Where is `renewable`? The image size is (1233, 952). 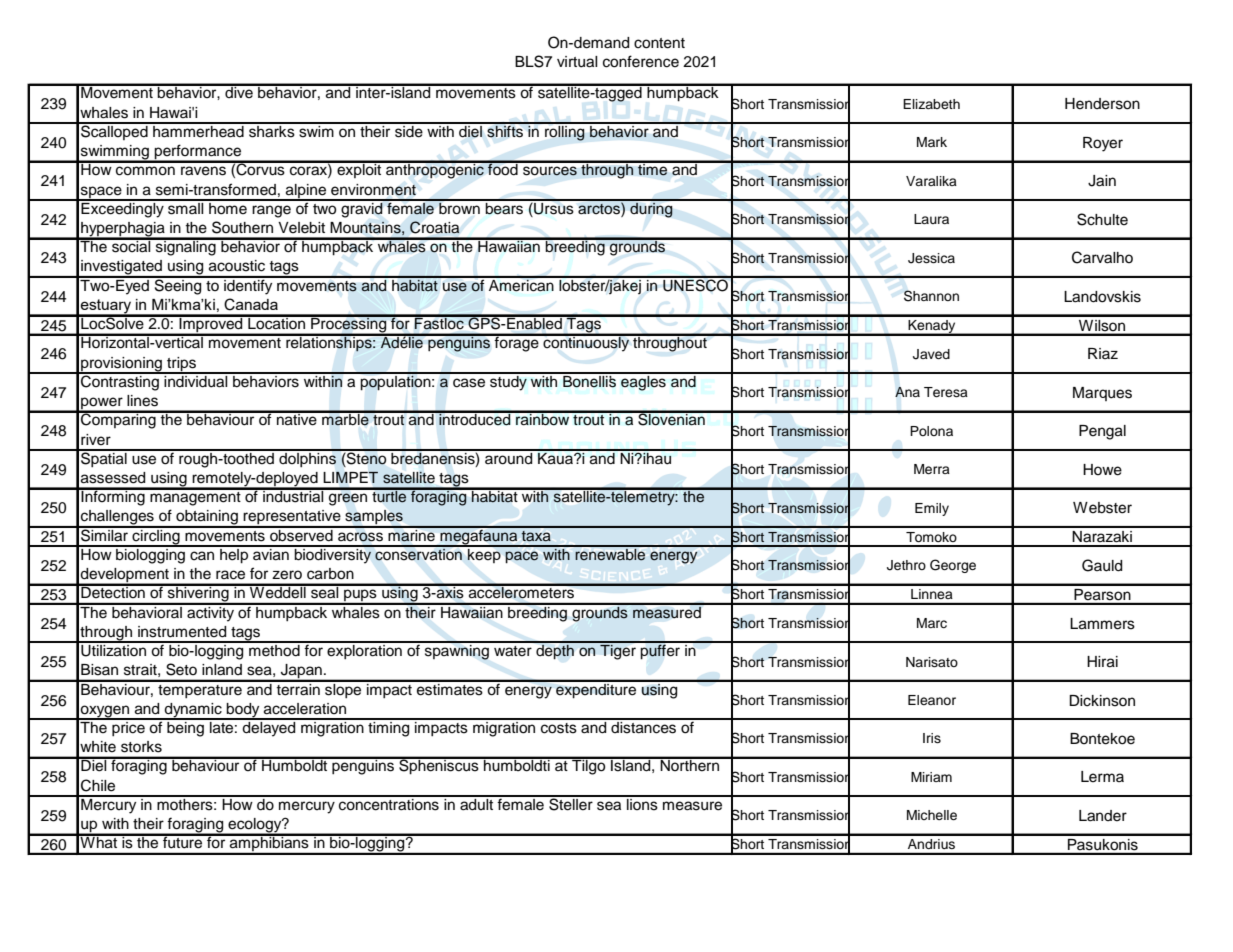 renewable is located at coordinates (610, 553).
